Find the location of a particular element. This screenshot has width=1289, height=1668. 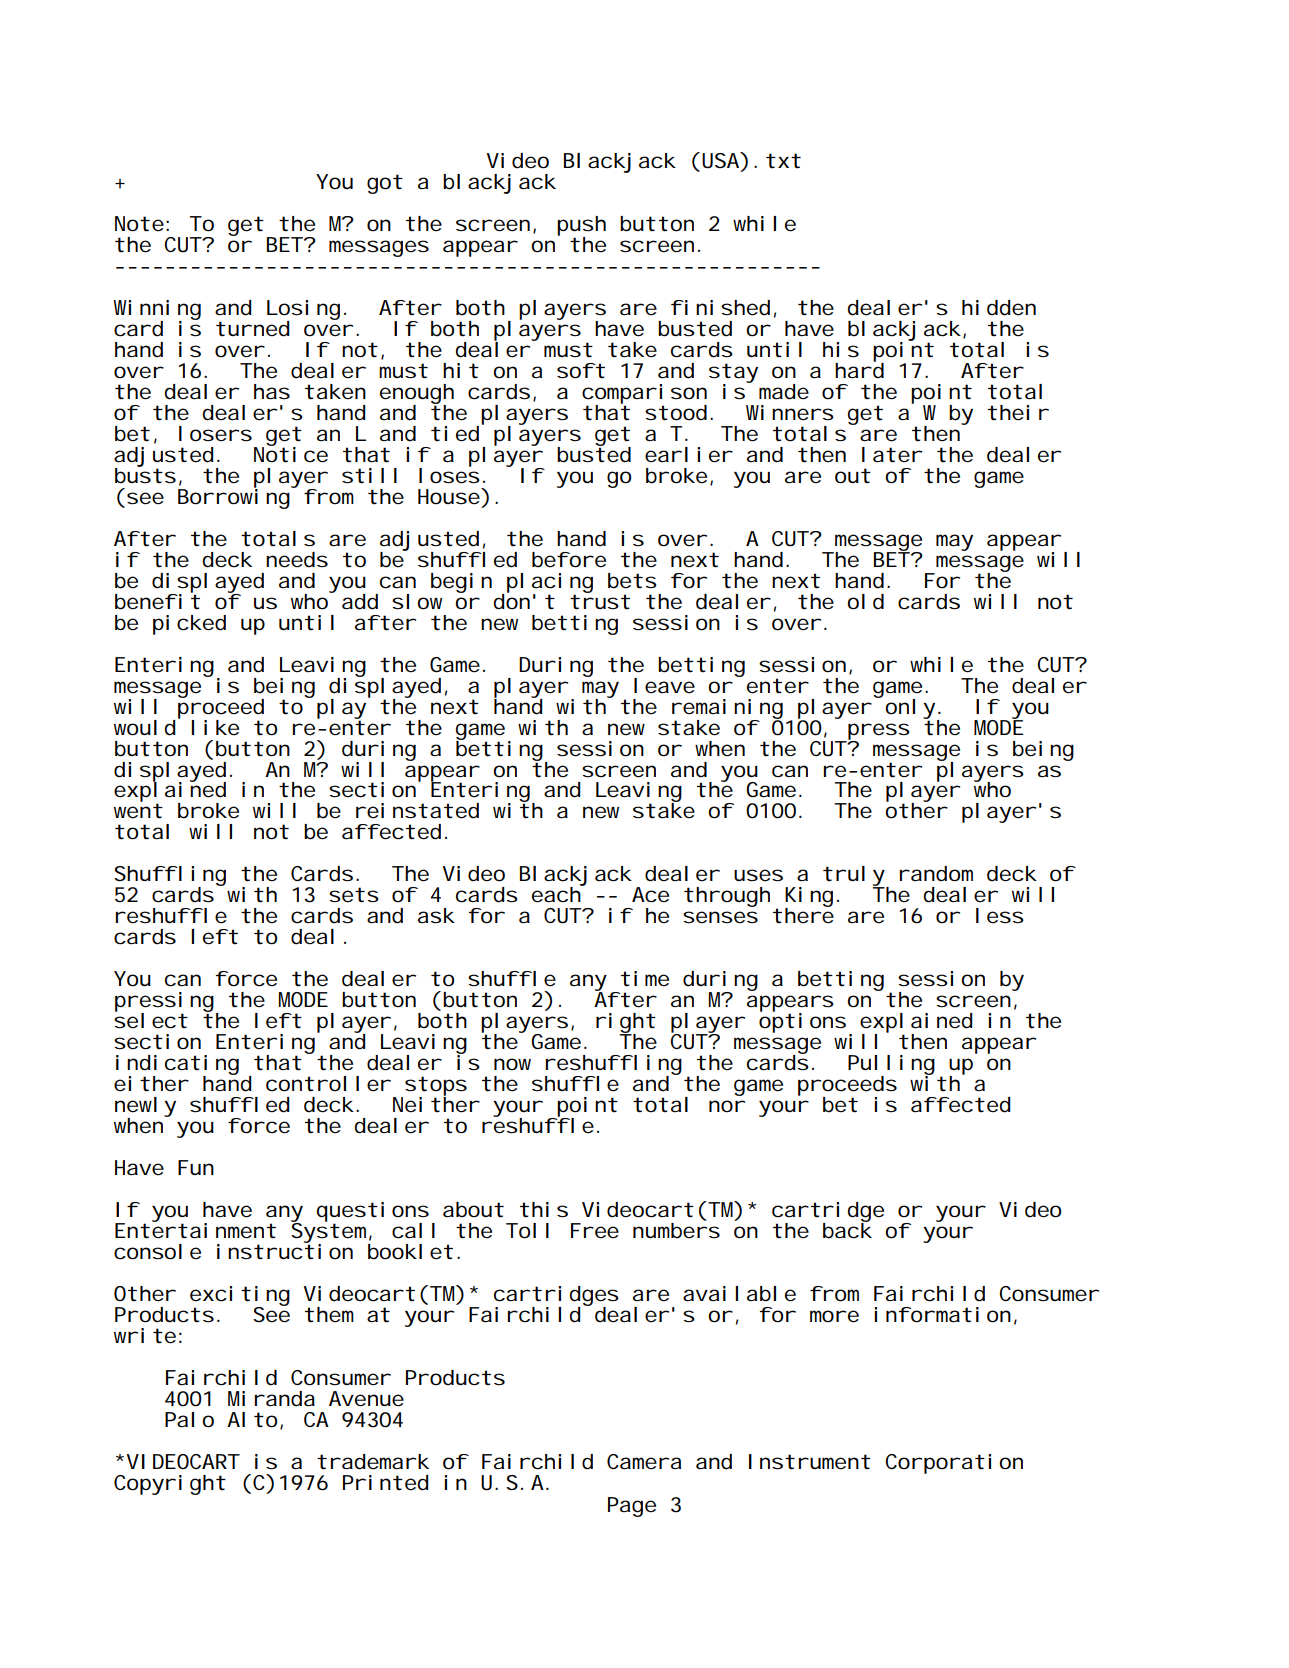

push is located at coordinates (581, 227).
